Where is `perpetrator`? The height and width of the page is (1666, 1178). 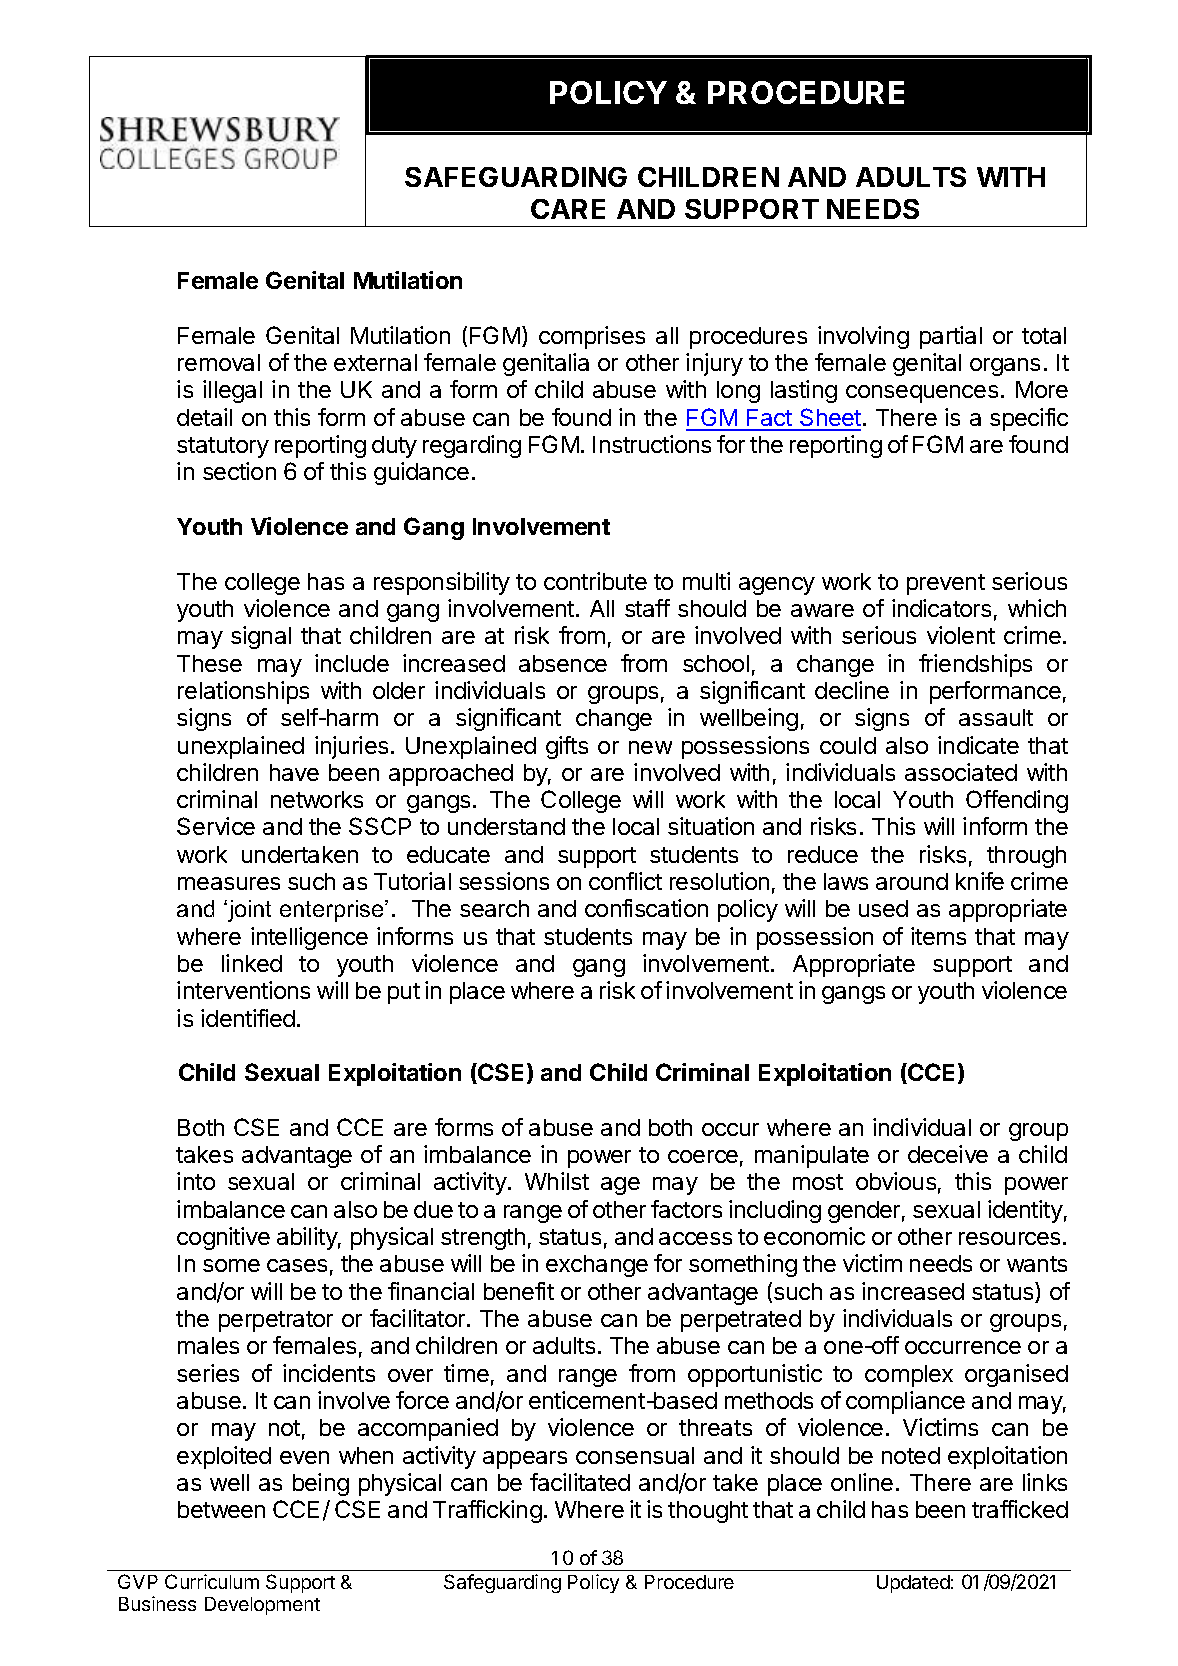
perpetrator is located at coordinates (276, 1321).
